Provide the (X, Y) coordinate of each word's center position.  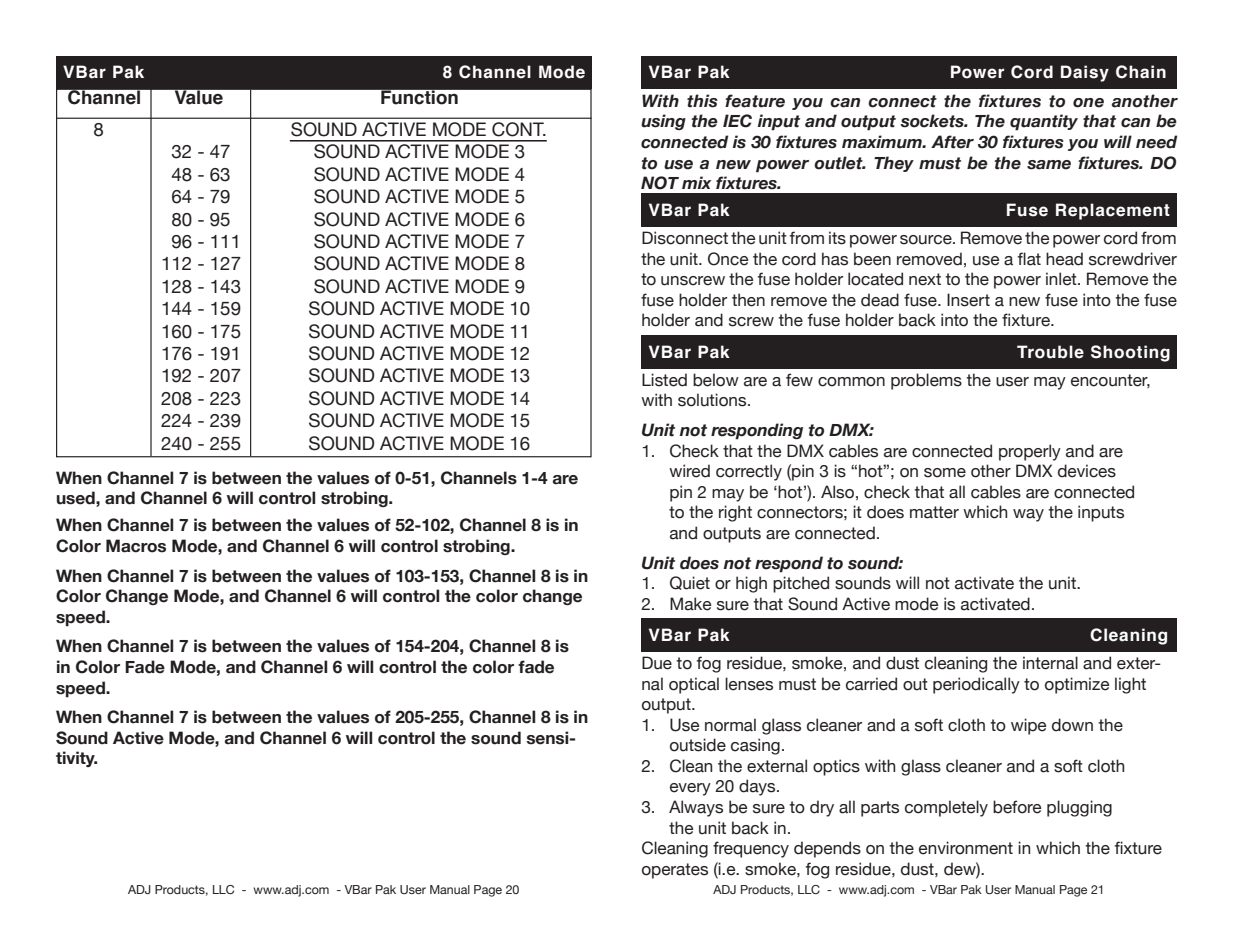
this (702, 101)
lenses (749, 684)
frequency (751, 849)
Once (728, 259)
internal (1050, 663)
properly (1030, 452)
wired (689, 471)
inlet (1062, 279)
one (1088, 103)
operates (675, 871)
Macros (136, 546)
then (748, 300)
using (663, 122)
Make (690, 604)
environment (966, 848)
